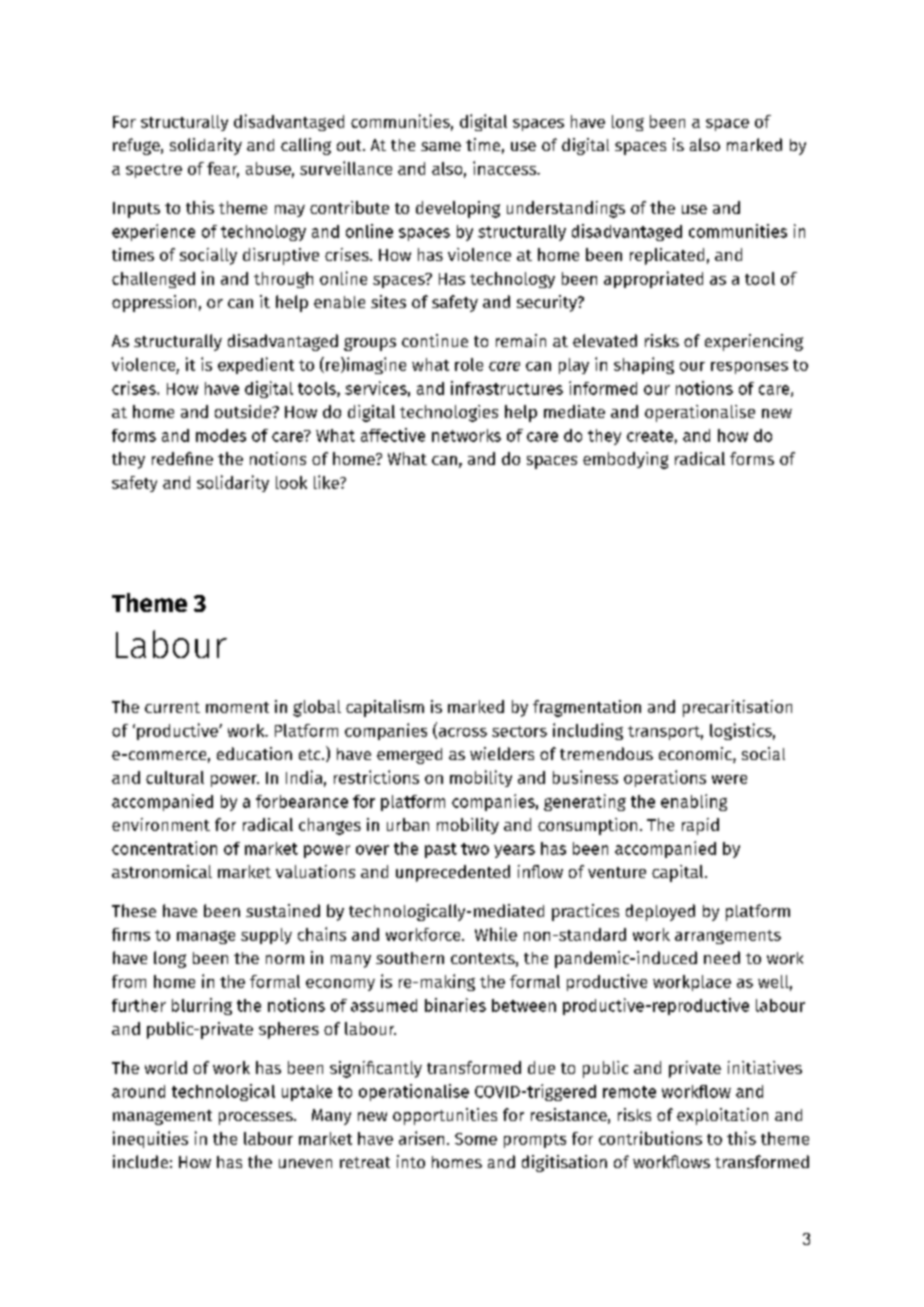  Describe the element at coordinates (445, 1116) in the image. I see `opportunities` at that location.
